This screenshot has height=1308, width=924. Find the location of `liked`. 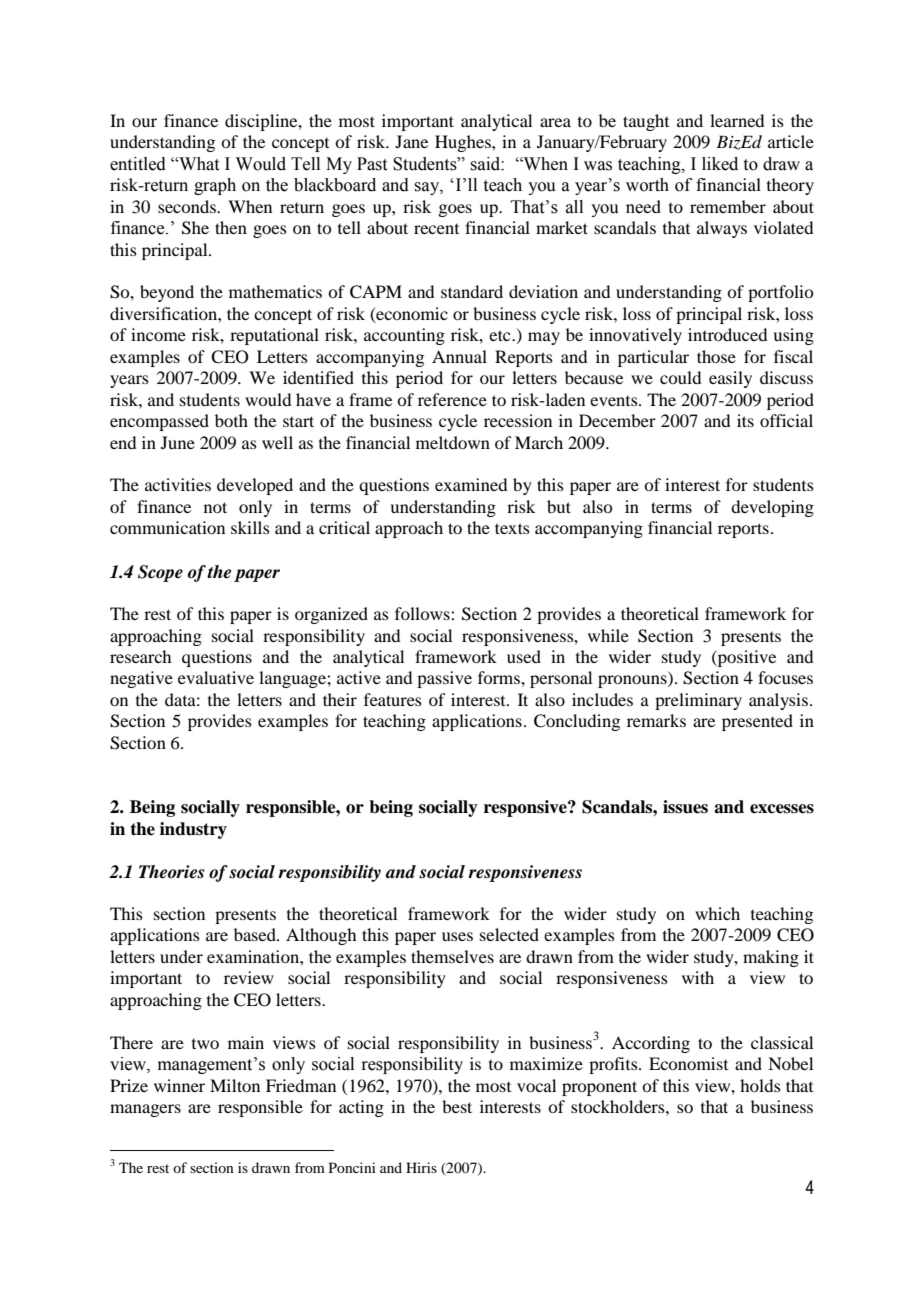

liked is located at coordinates (720, 164).
